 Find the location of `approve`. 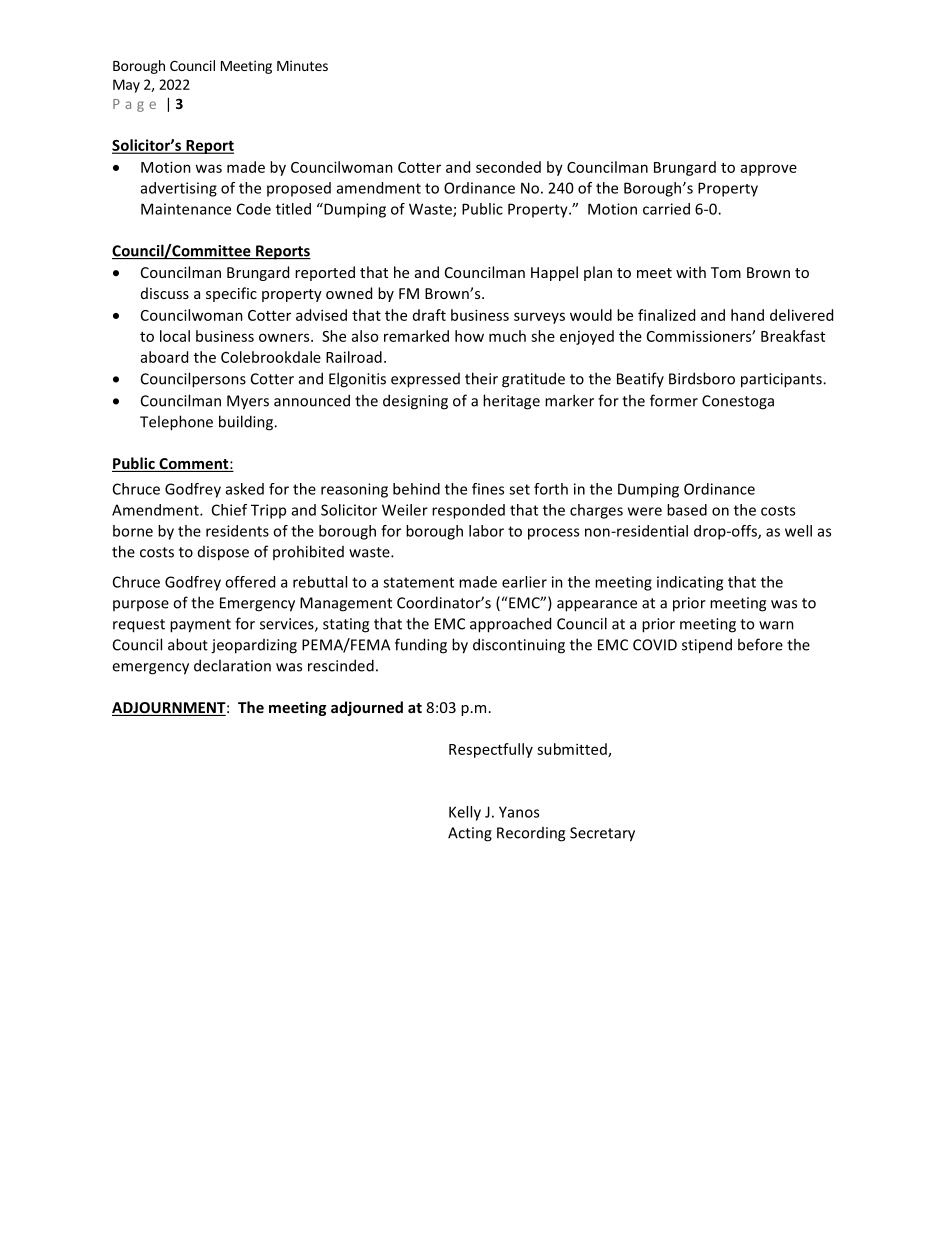

approve is located at coordinates (769, 170).
